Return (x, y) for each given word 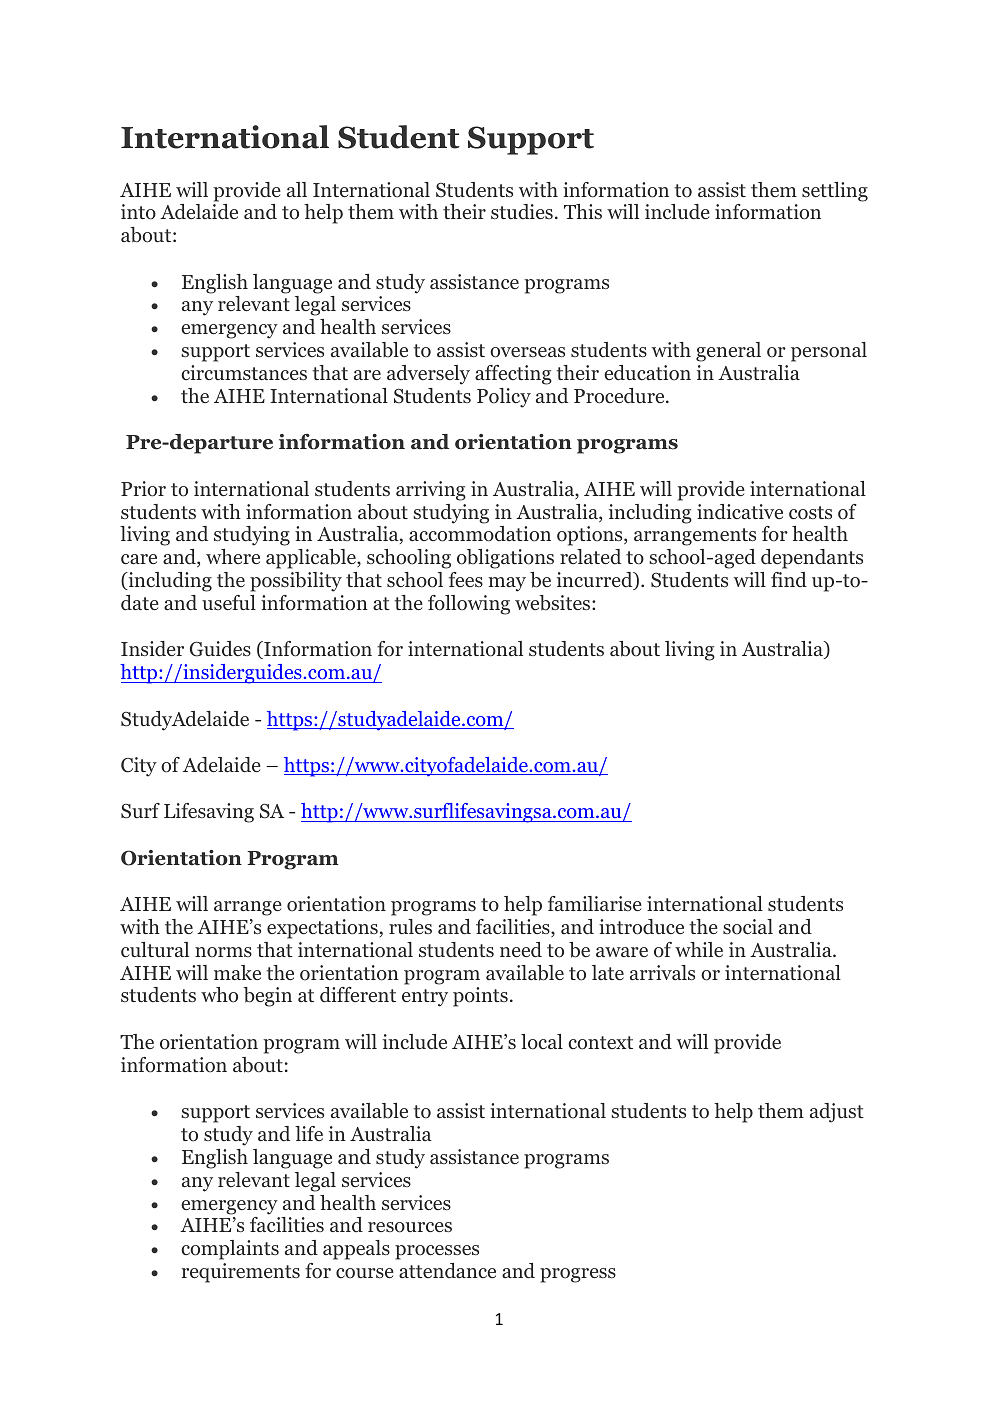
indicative (740, 512)
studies (522, 211)
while (699, 949)
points (480, 997)
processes (437, 1252)
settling (835, 192)
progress (578, 1275)
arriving (431, 491)
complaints (230, 1250)
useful (229, 602)
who (219, 995)
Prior (143, 489)
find (789, 580)
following (469, 605)
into (138, 212)
